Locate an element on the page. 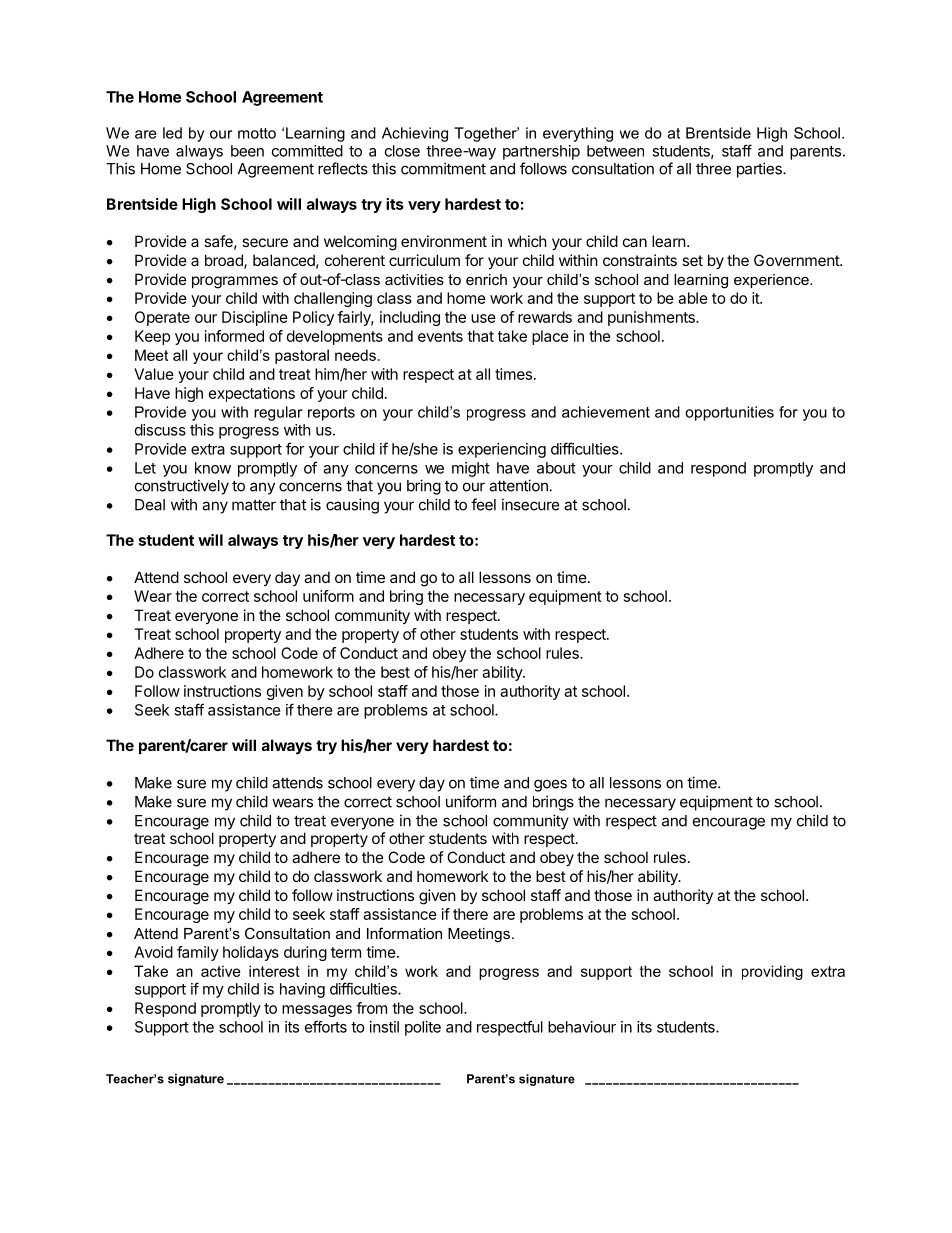 The height and width of the image is (1233, 952). matter is located at coordinates (254, 505).
